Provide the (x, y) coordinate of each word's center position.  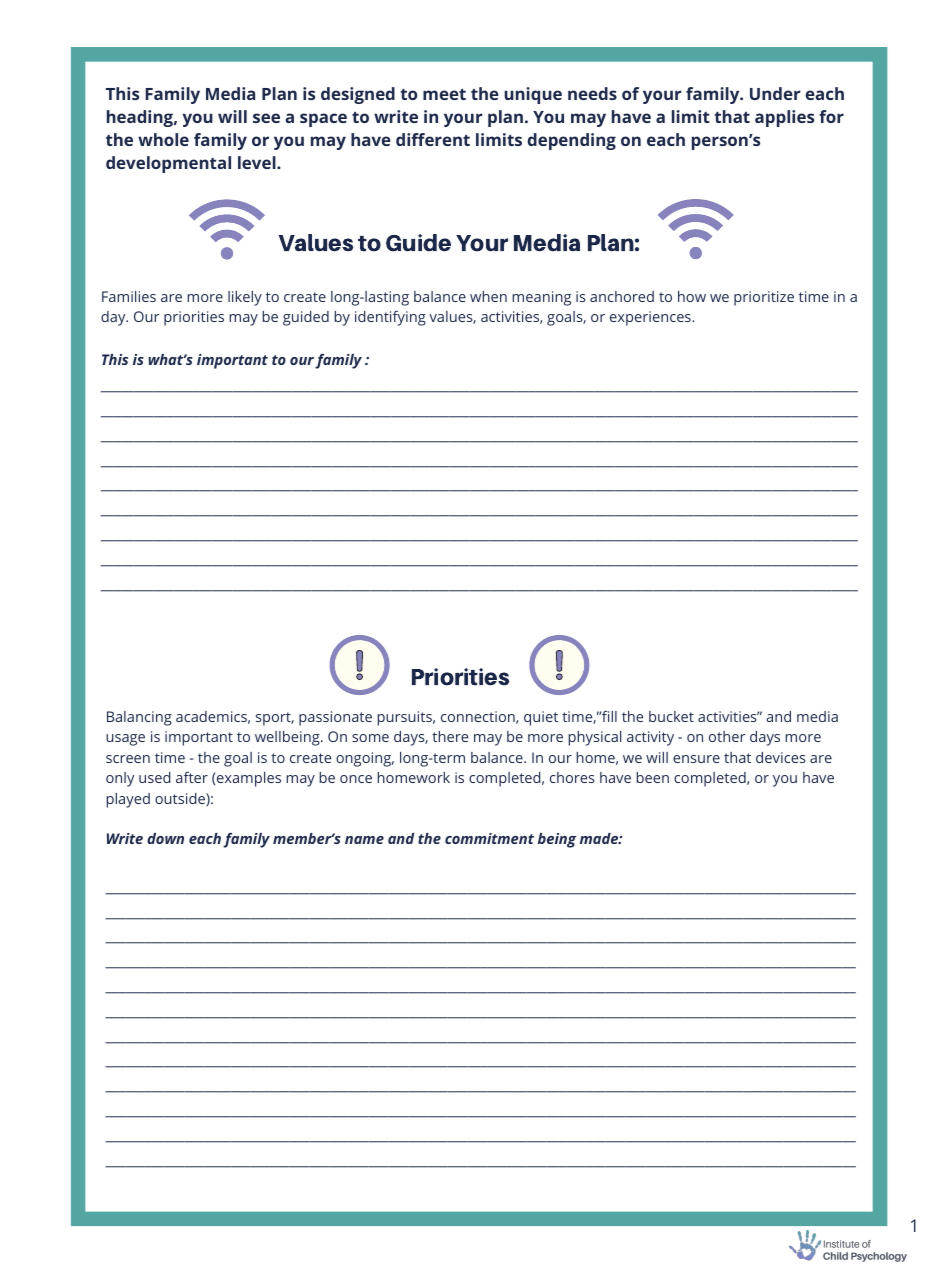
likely (245, 298)
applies (784, 118)
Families (129, 296)
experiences (651, 318)
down (165, 838)
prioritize (764, 298)
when (488, 296)
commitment (489, 838)
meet (444, 94)
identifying (390, 318)
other (727, 736)
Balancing (139, 718)
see (266, 118)
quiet (541, 718)
